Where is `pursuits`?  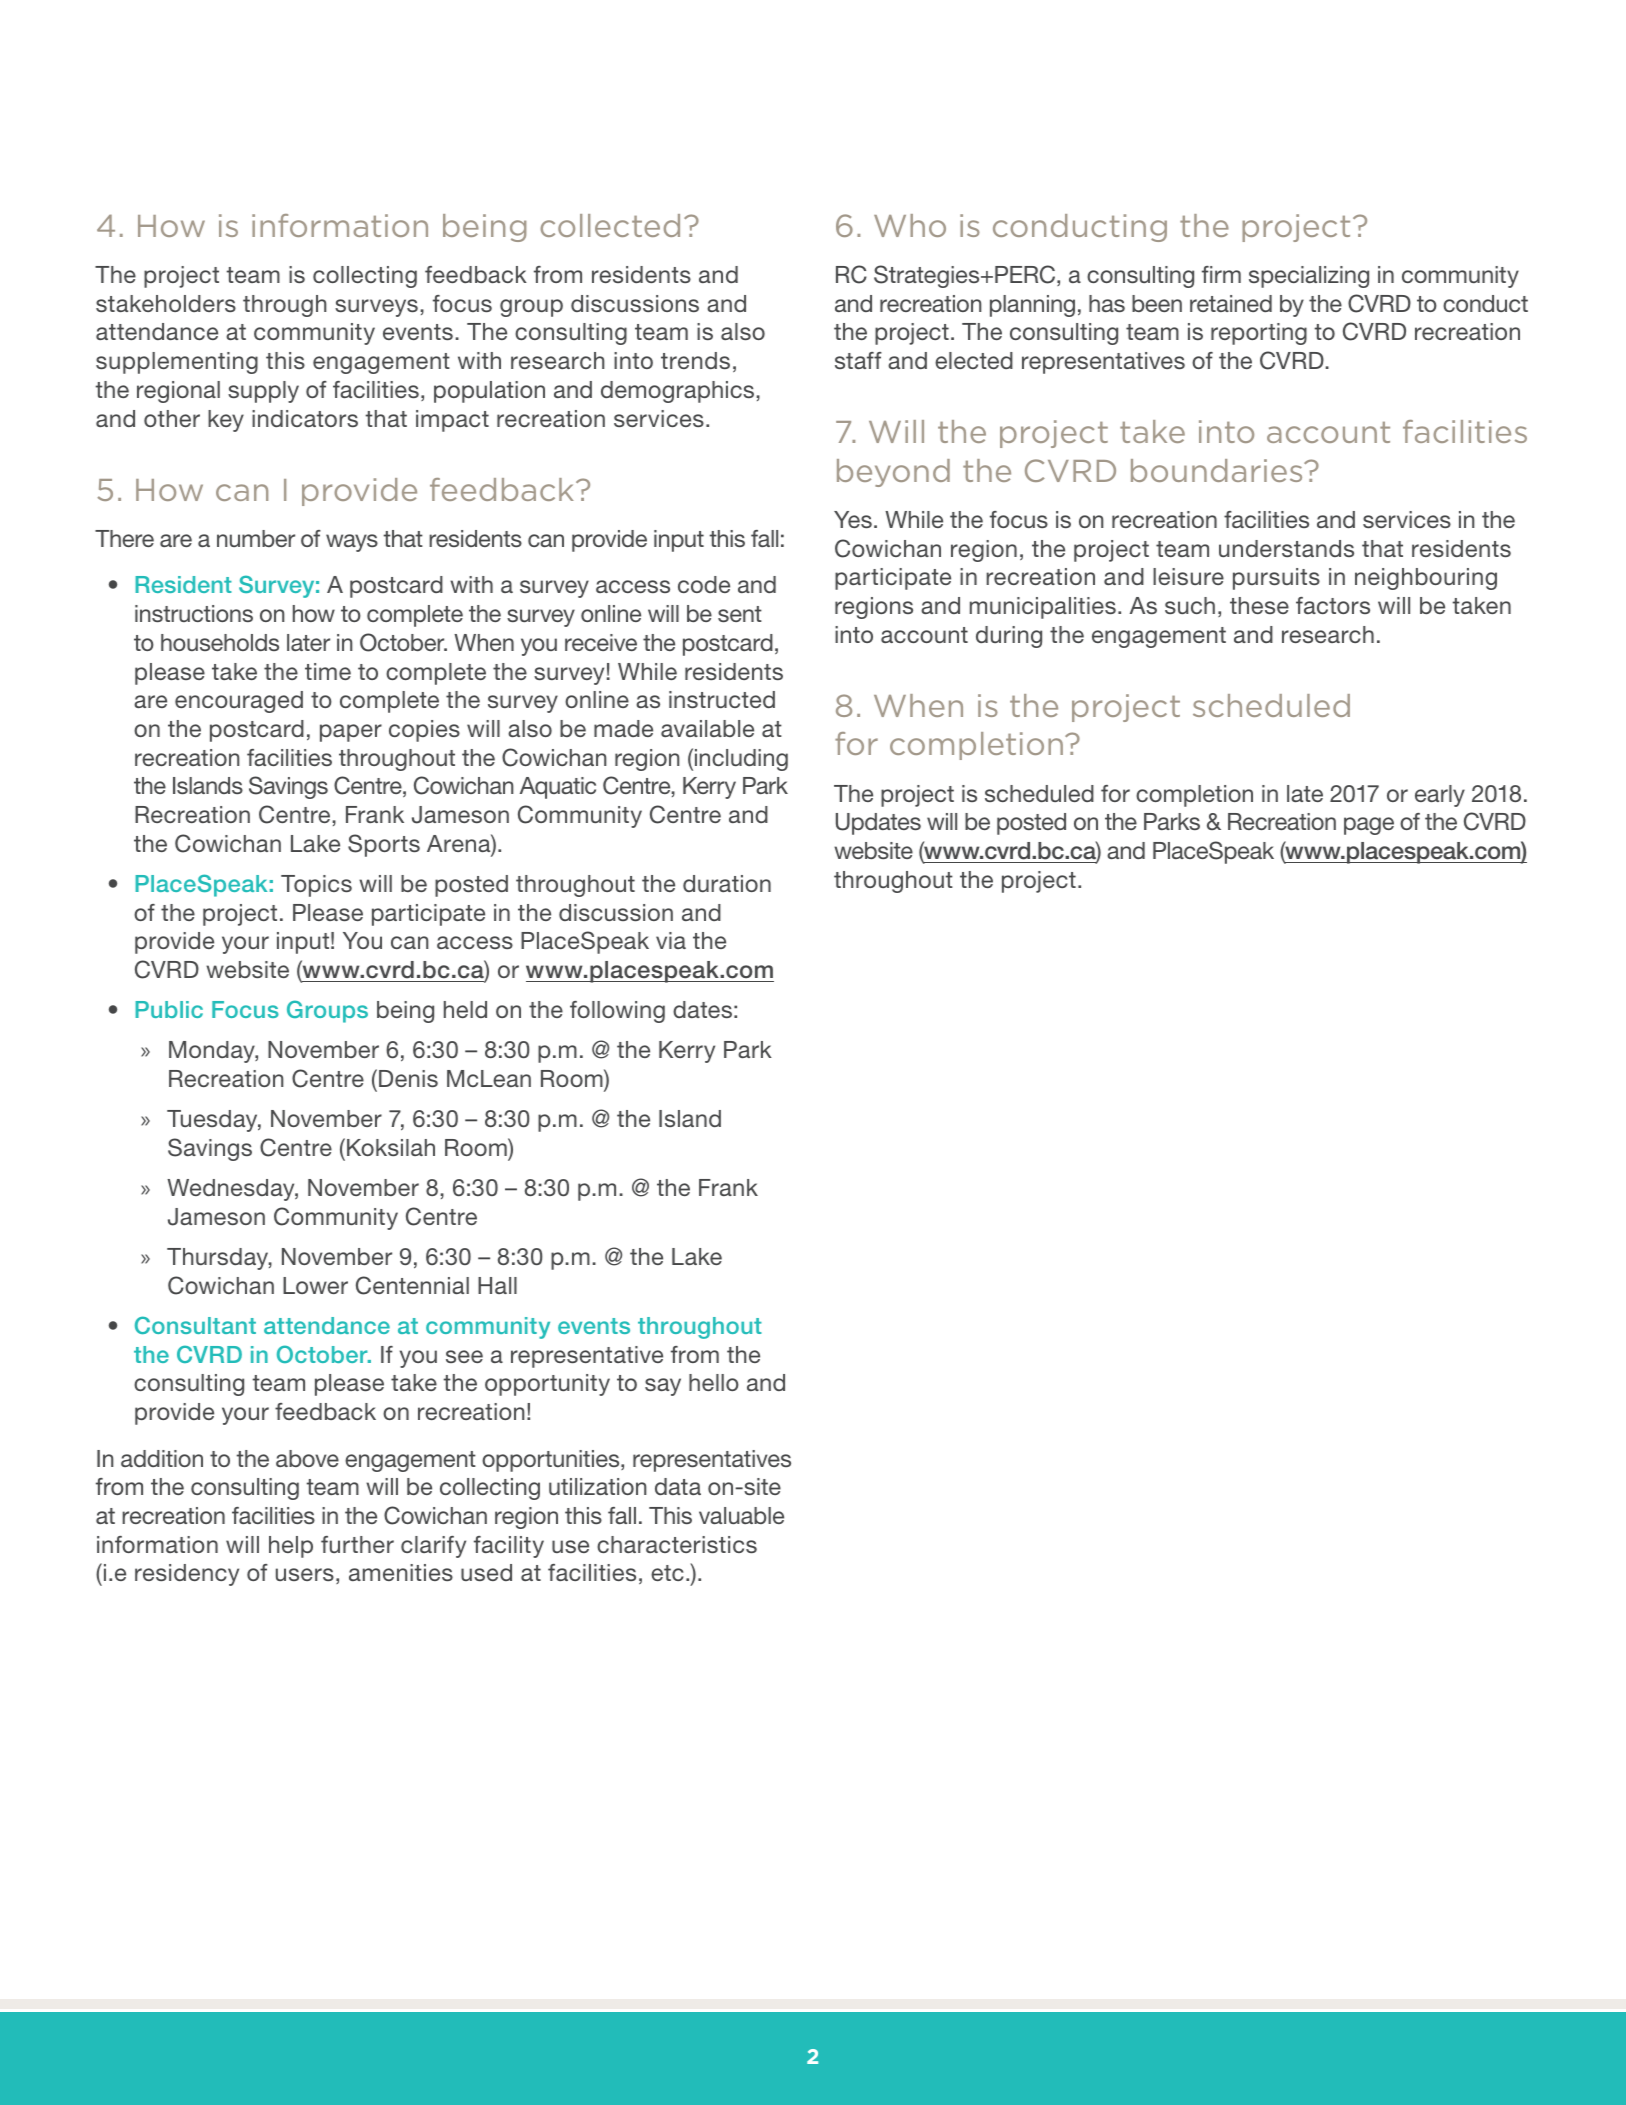 pursuits is located at coordinates (1276, 579).
